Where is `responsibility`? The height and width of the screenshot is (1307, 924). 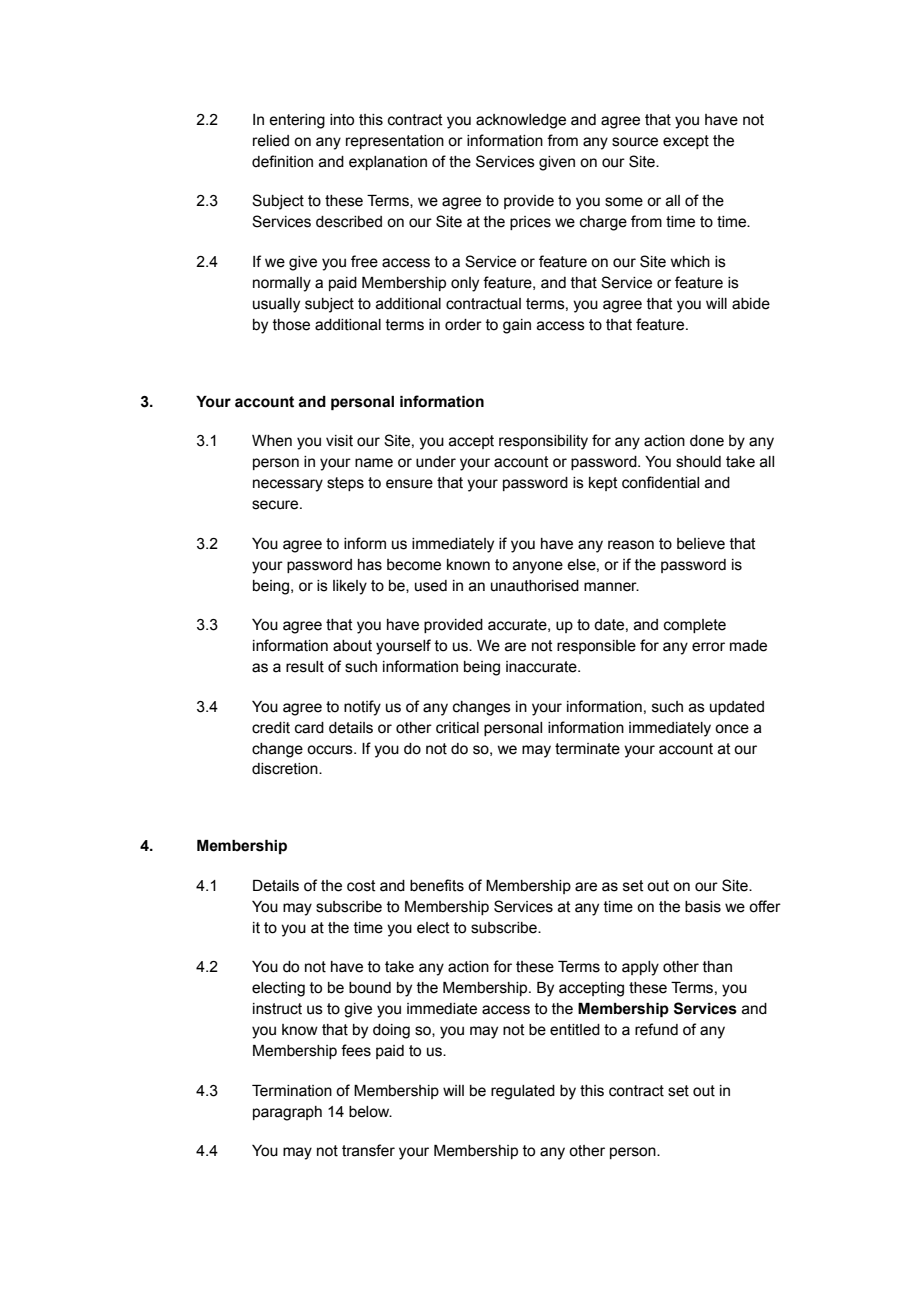
responsibility is located at coordinates (543, 442).
